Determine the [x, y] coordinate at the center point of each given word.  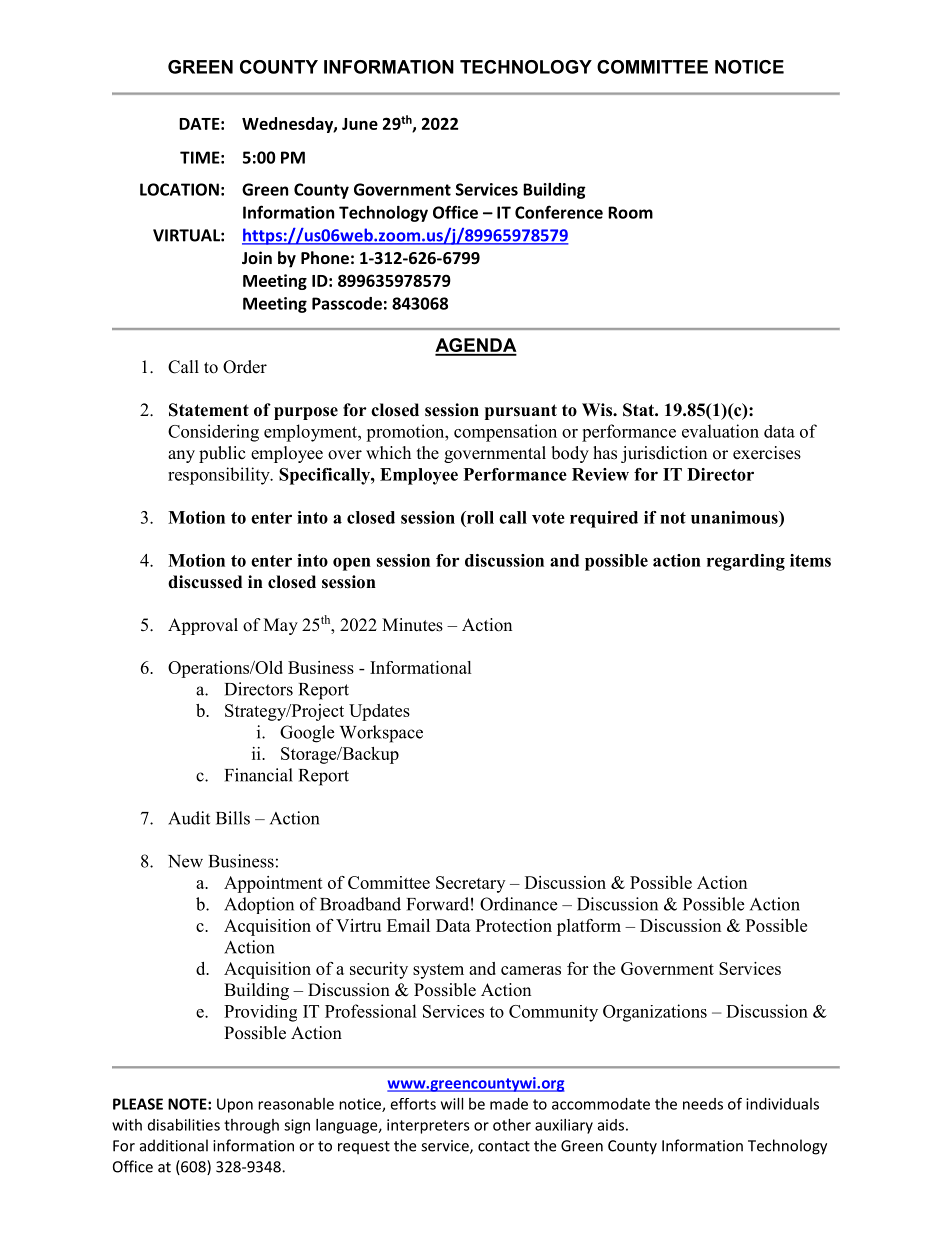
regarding [746, 562]
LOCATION [179, 189]
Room [630, 212]
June [360, 124]
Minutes [412, 625]
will [452, 1104]
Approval [203, 626]
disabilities [184, 1125]
